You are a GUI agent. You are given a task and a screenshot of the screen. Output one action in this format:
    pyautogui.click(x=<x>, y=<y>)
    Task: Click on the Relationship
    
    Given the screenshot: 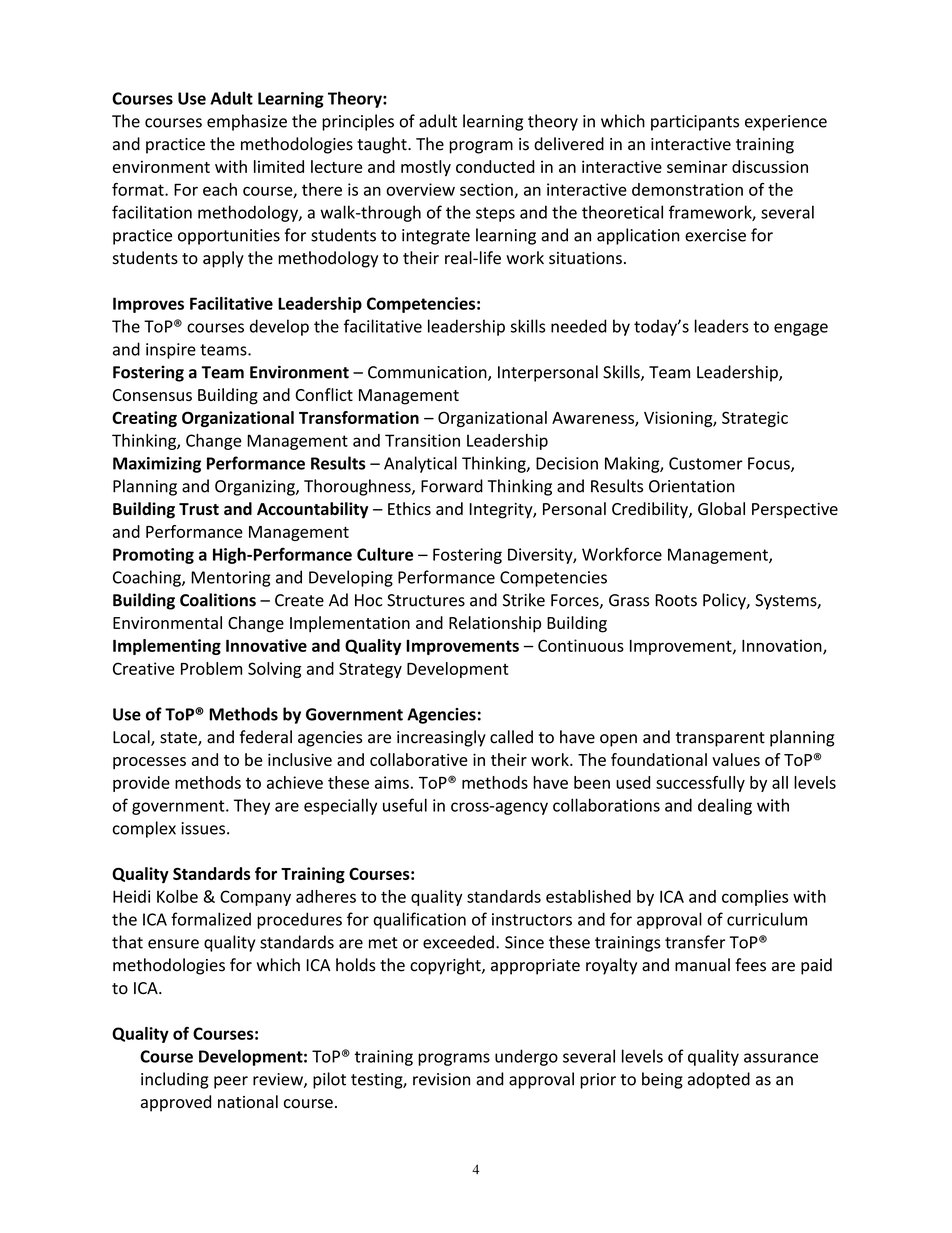 What is the action you would take?
    pyautogui.click(x=495, y=624)
